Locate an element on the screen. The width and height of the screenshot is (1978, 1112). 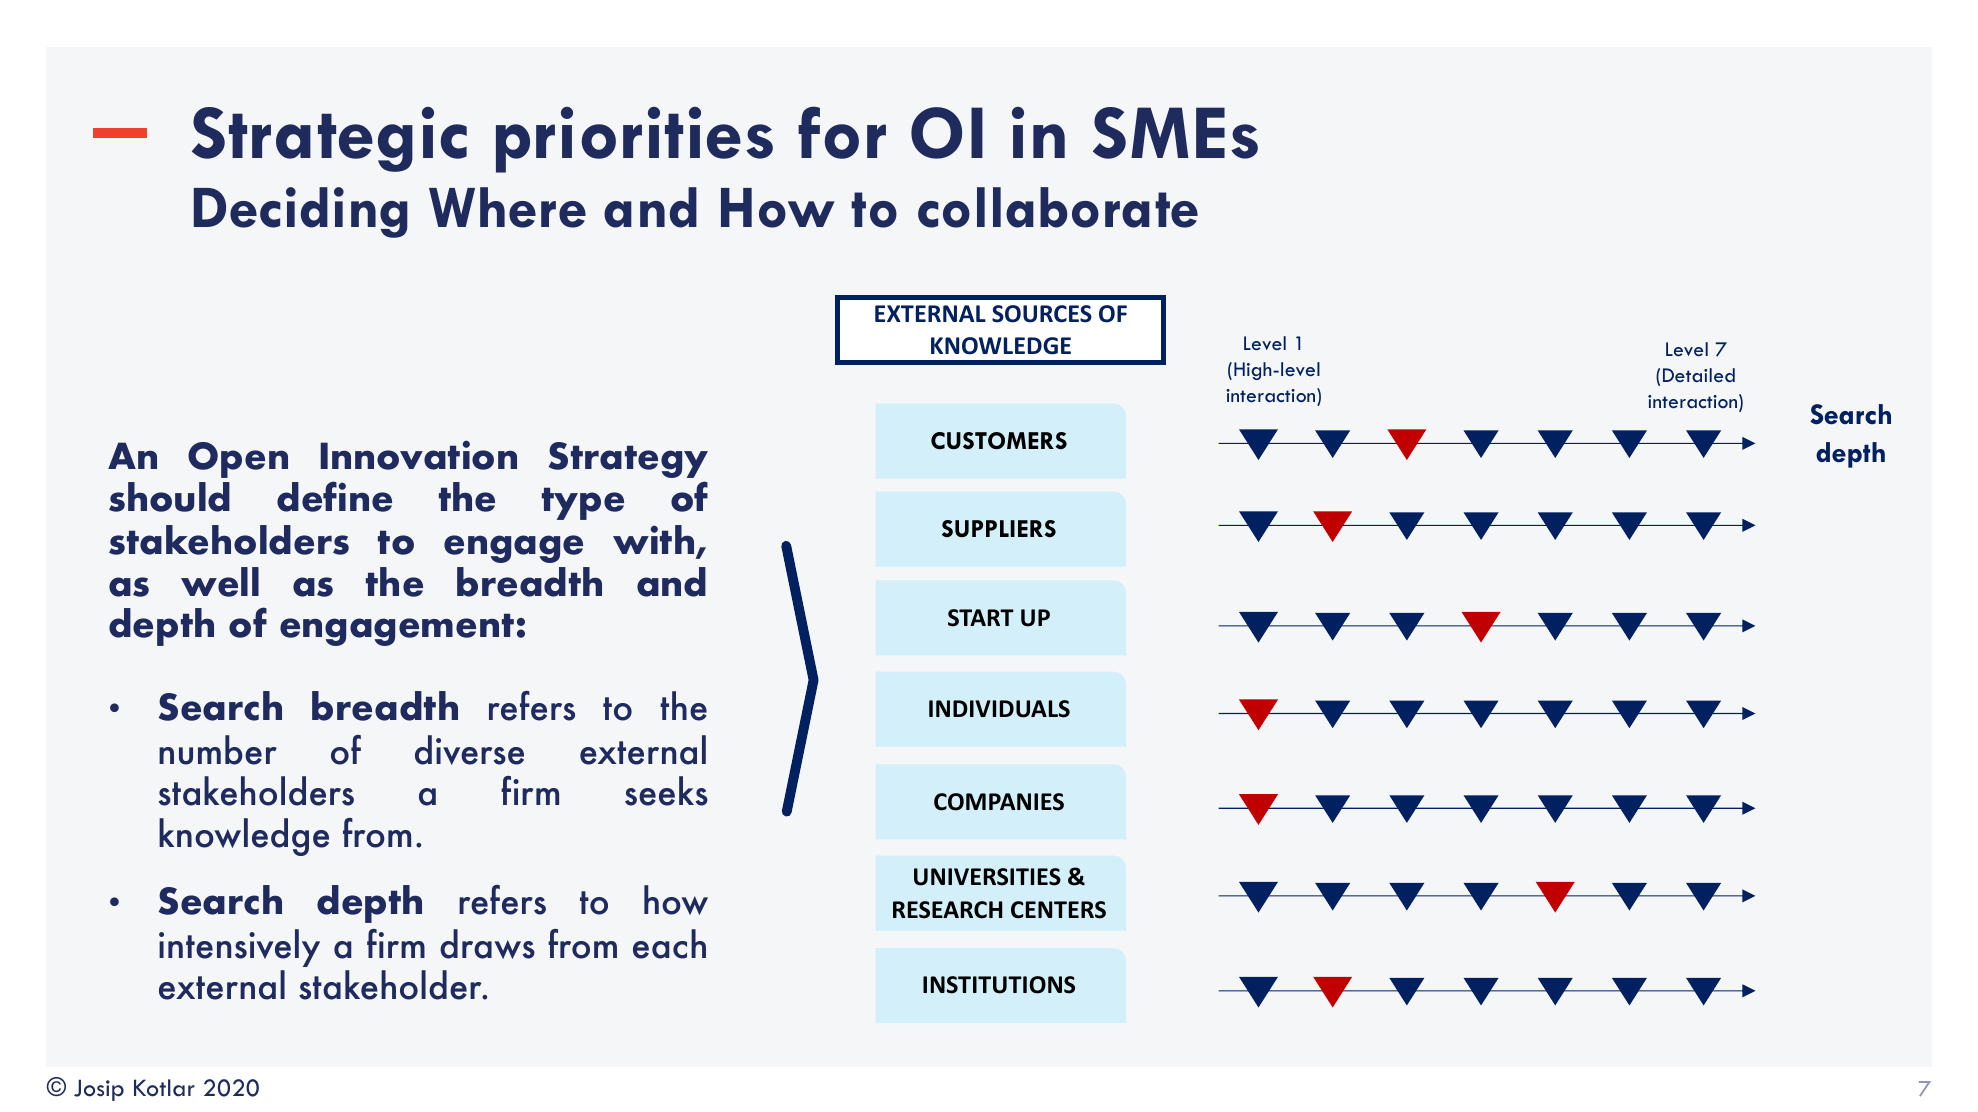
Strategic is located at coordinates (329, 139).
